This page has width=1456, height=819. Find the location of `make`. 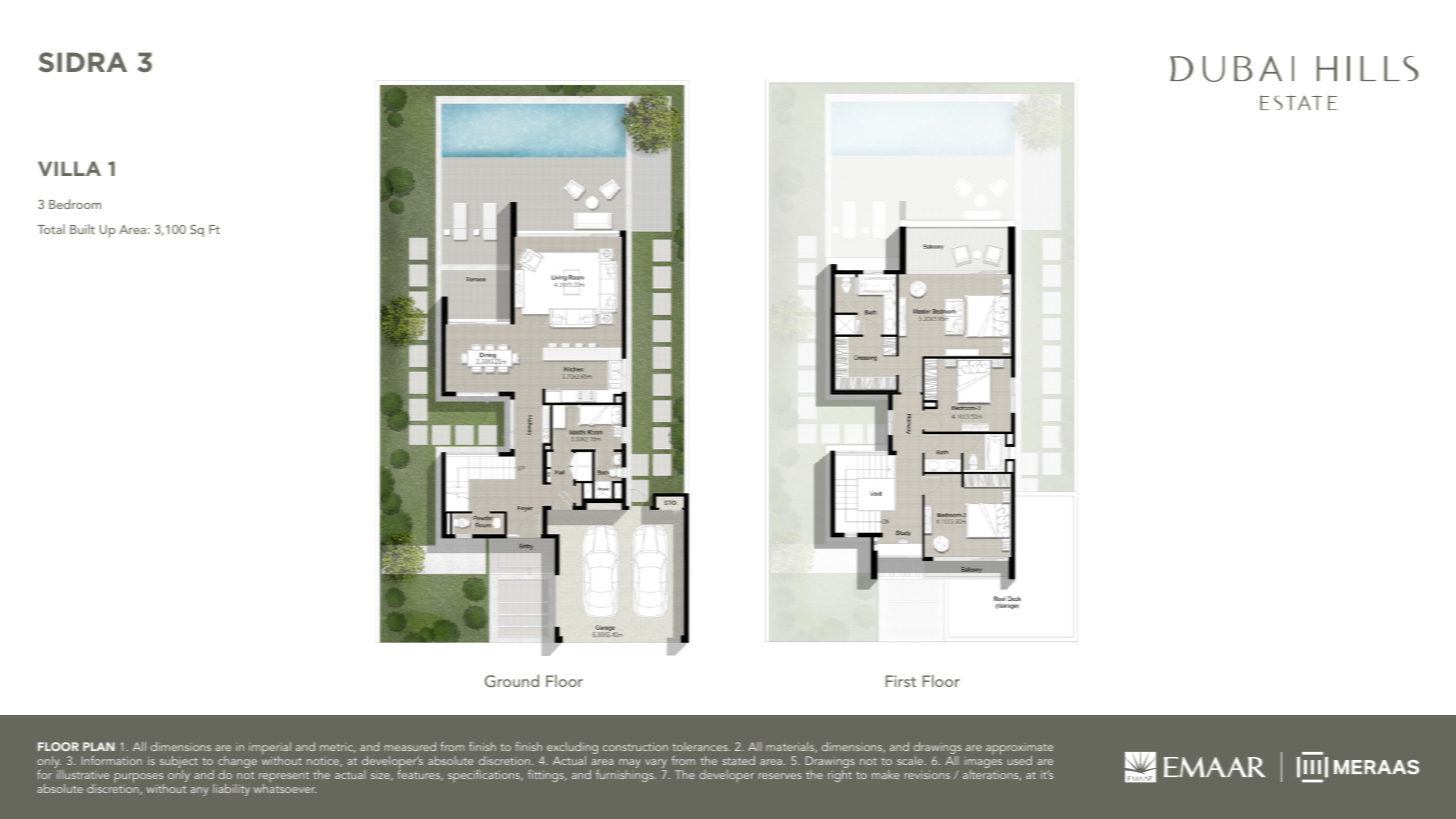

make is located at coordinates (886, 774).
